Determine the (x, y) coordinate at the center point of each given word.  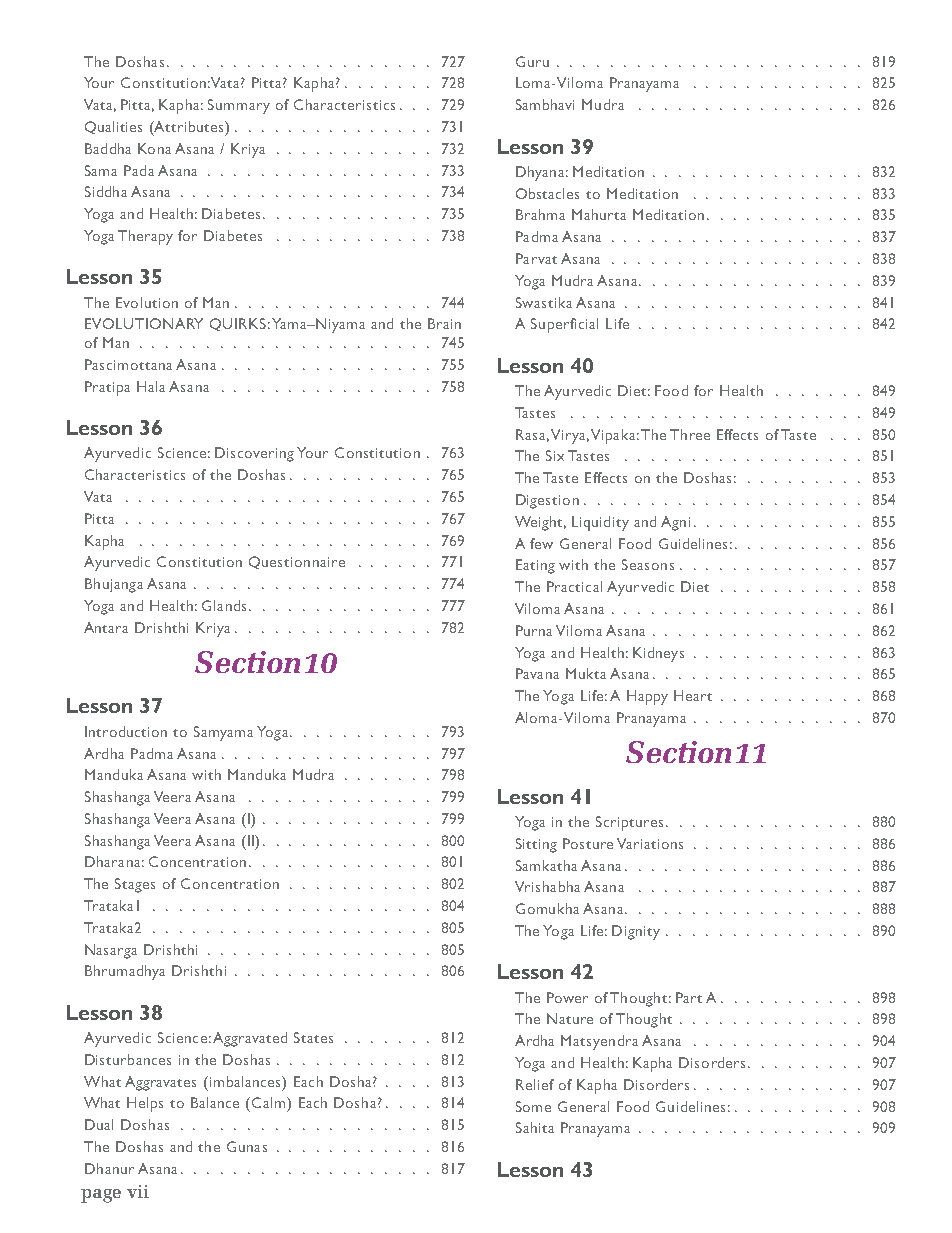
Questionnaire (297, 562)
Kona (154, 148)
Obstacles (547, 193)
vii (138, 1191)
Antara (106, 627)
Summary (239, 106)
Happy (647, 697)
